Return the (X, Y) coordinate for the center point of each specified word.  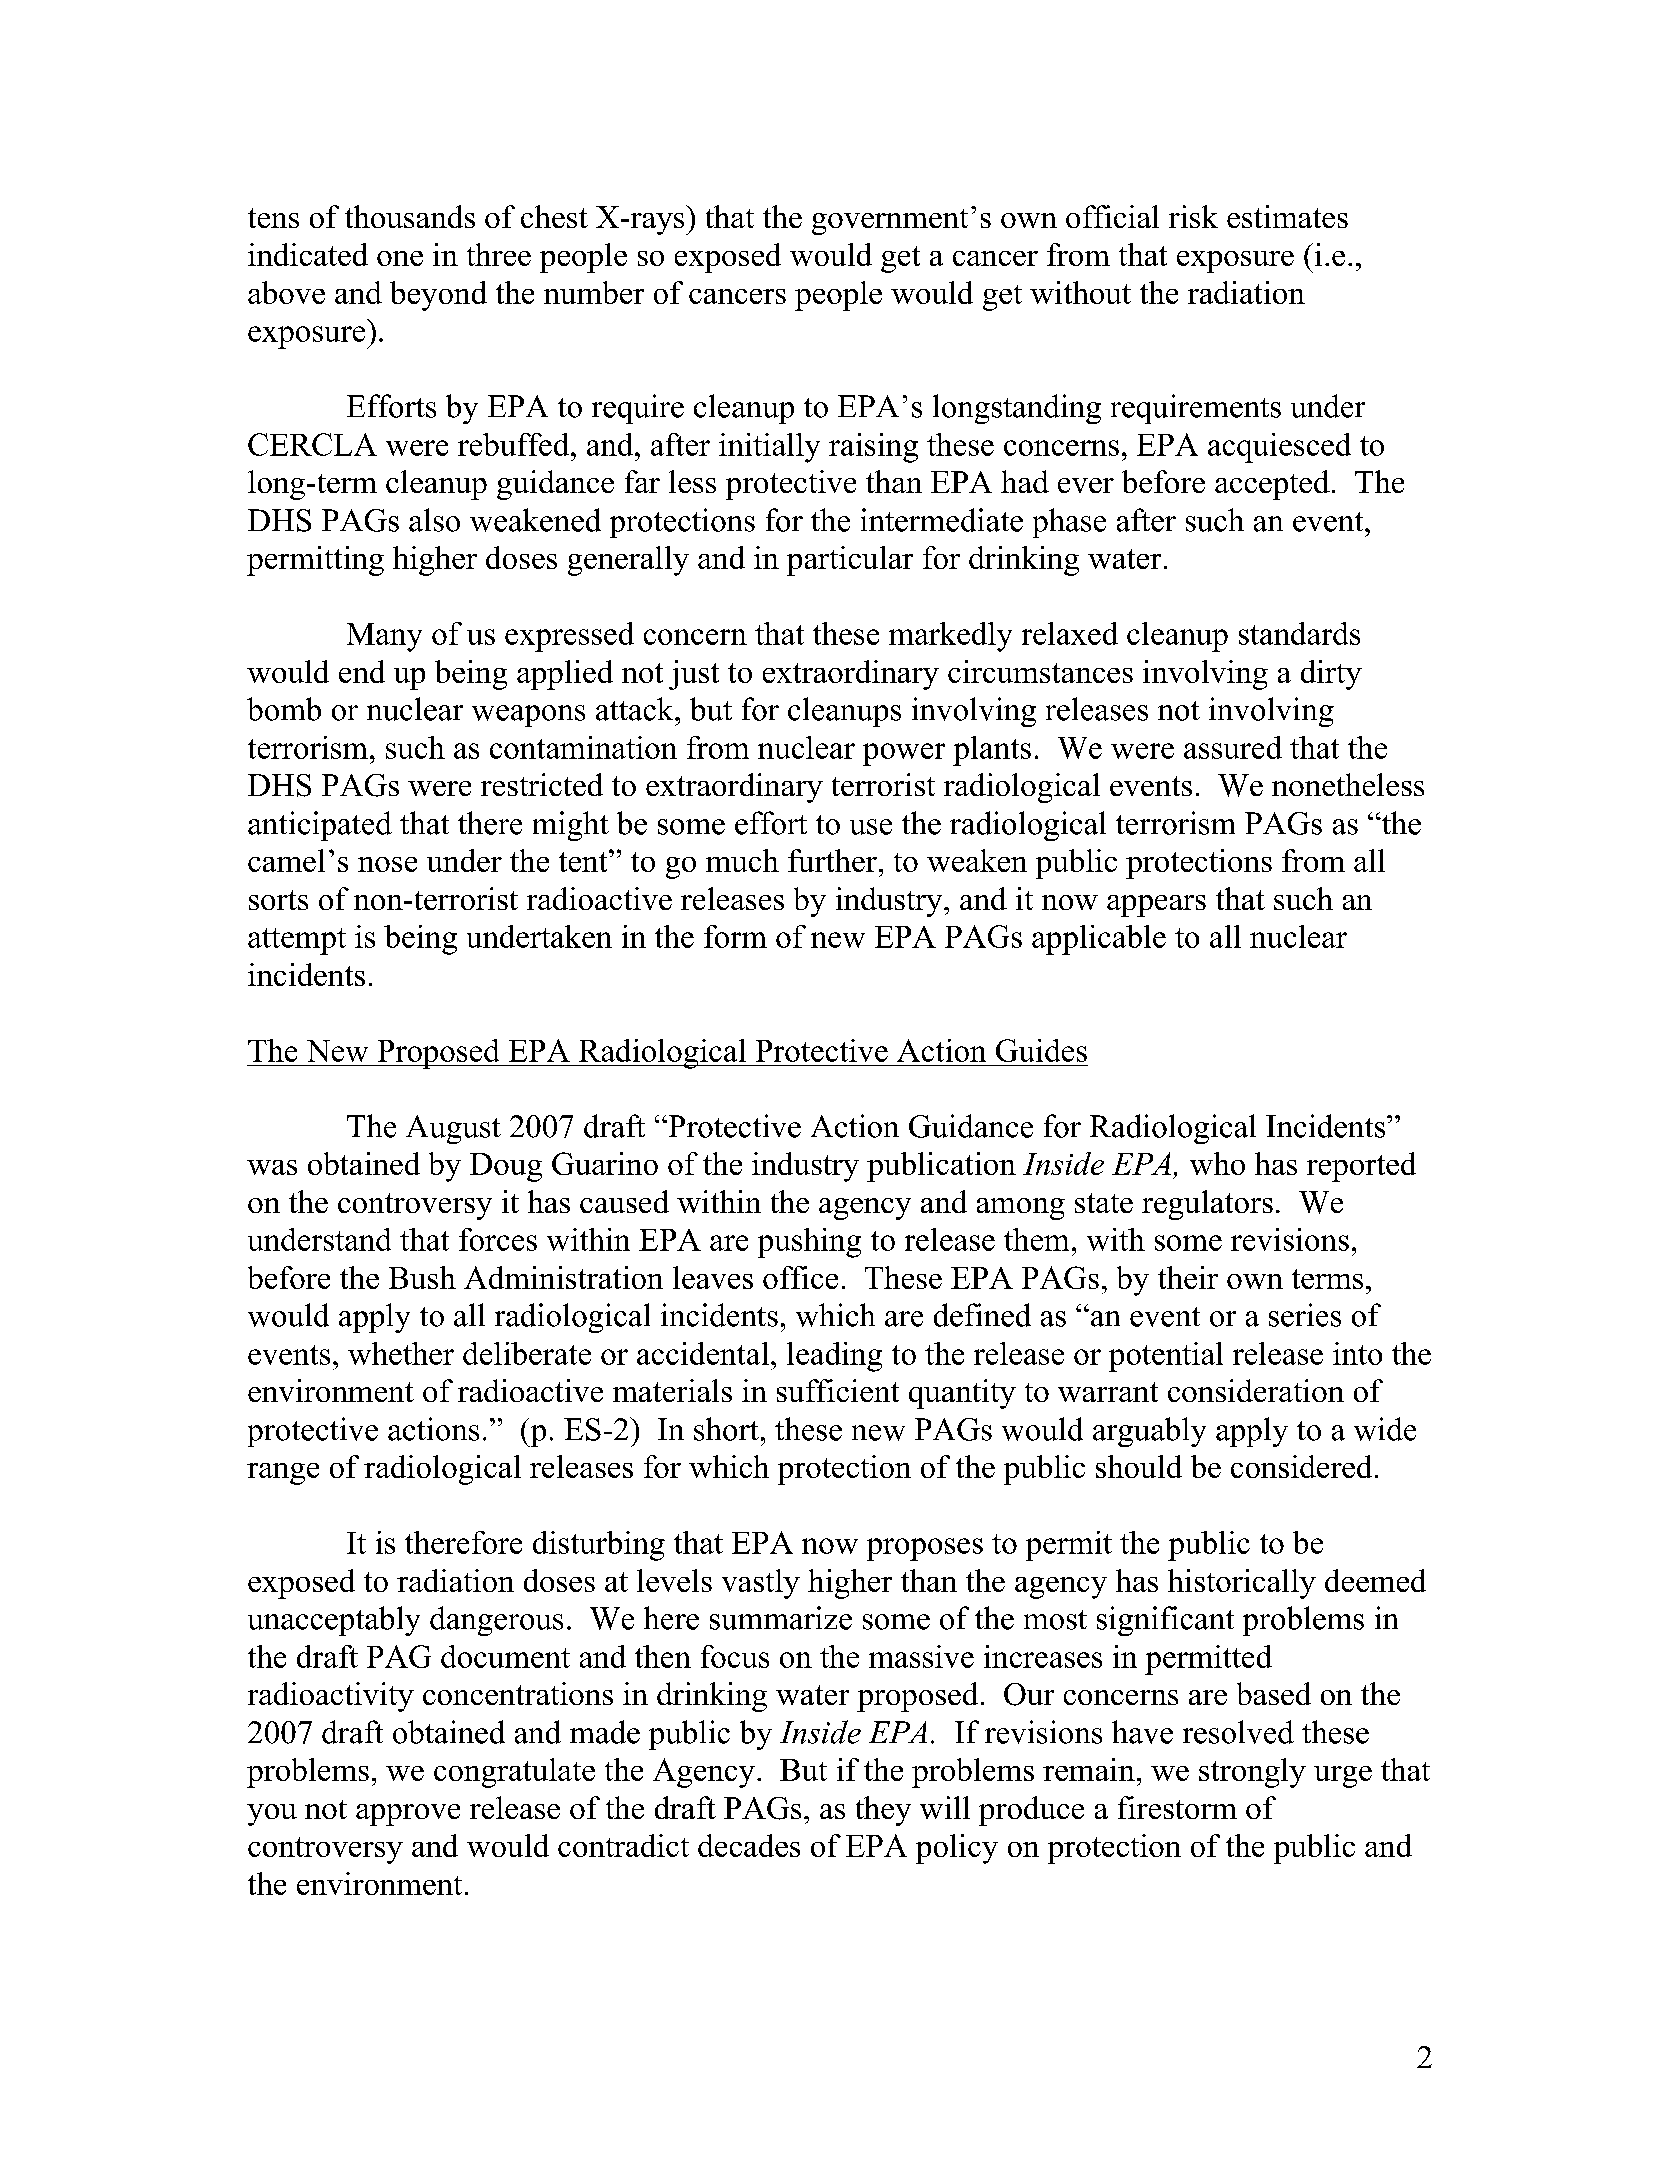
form (735, 936)
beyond (438, 296)
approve (408, 1815)
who (1217, 1163)
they (883, 1811)
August (453, 1129)
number (594, 292)
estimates (1287, 216)
